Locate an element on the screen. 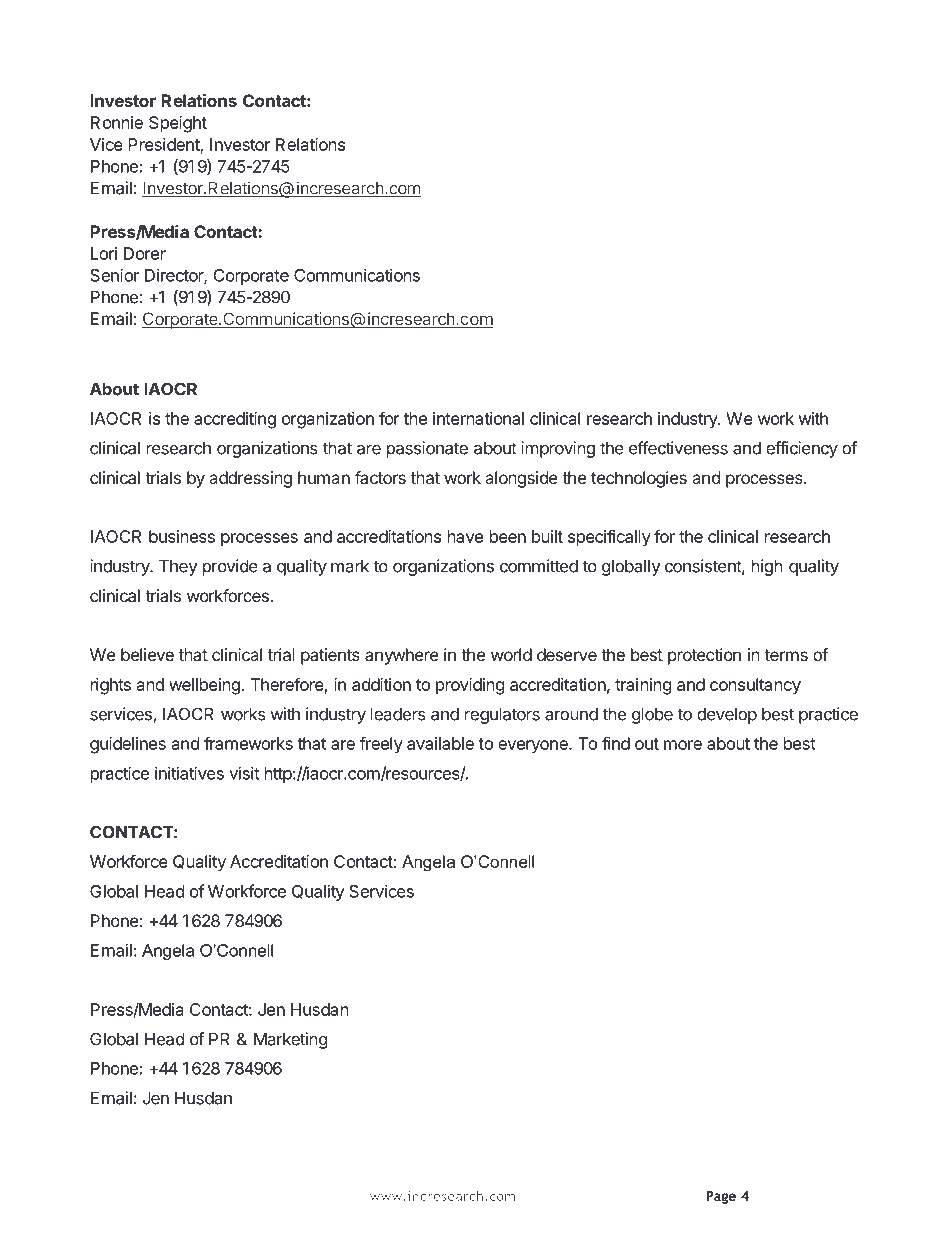 Image resolution: width=952 pixels, height=1233 pixels. Ronnie is located at coordinates (117, 122).
